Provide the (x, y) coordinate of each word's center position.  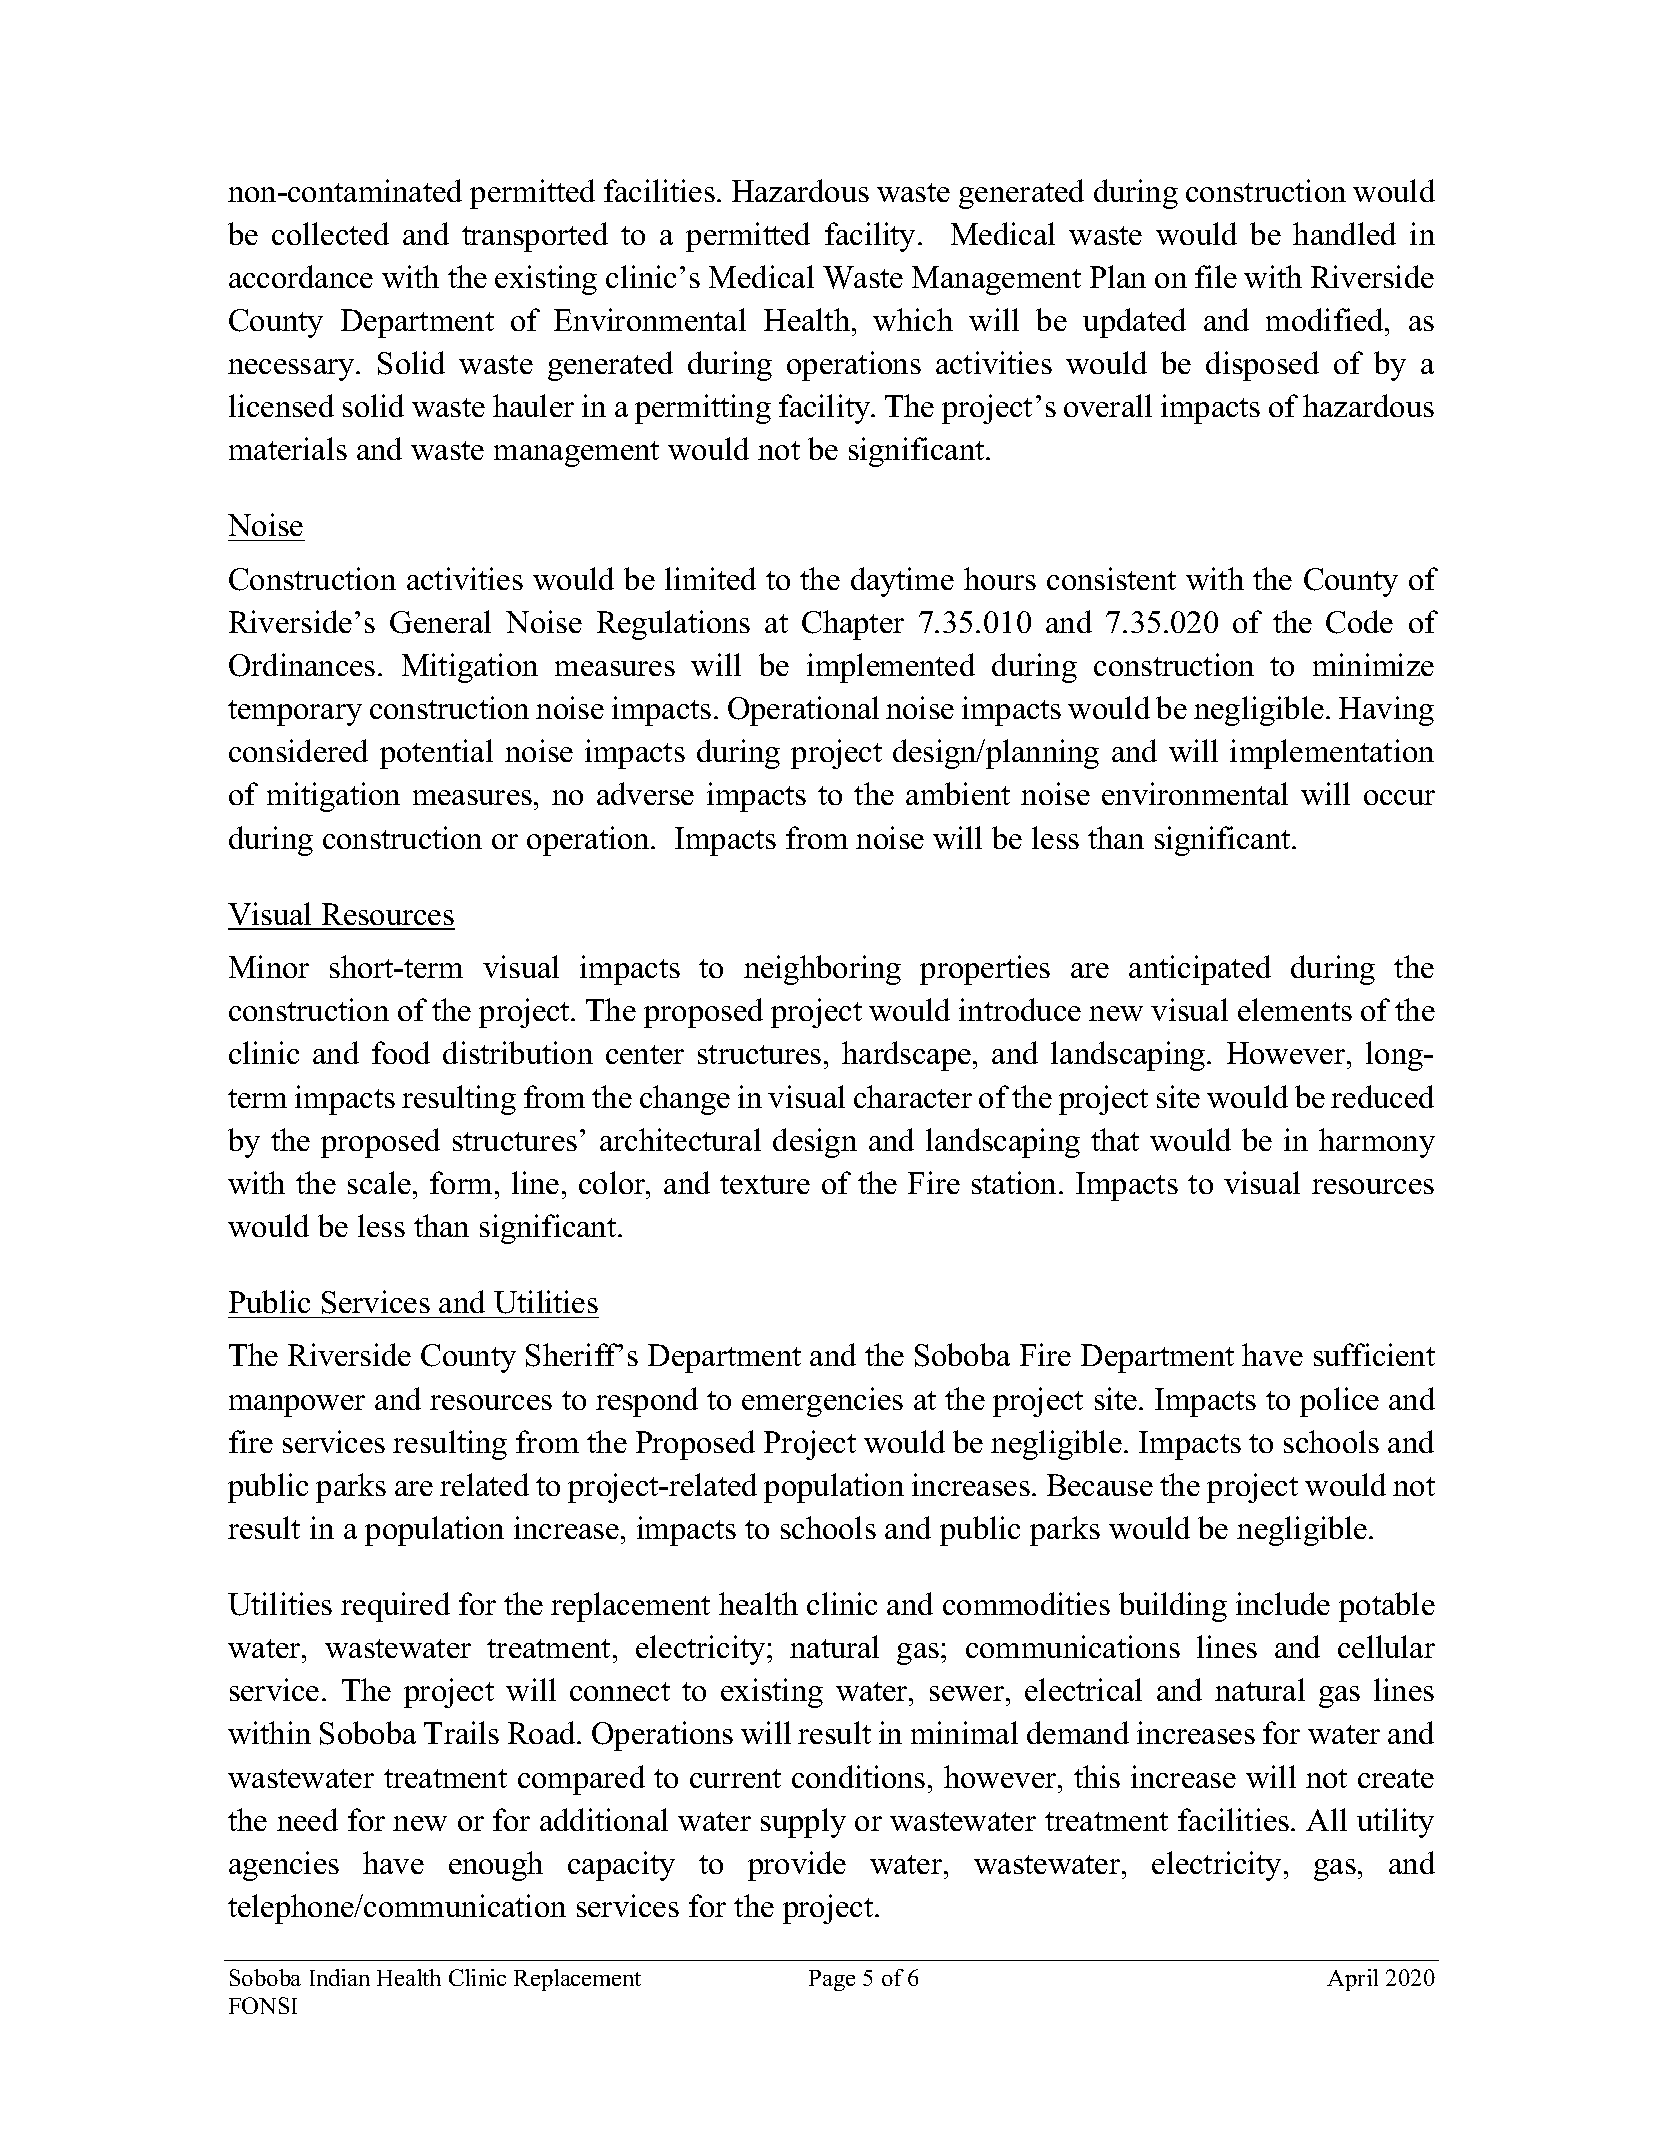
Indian (340, 1977)
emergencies (822, 1402)
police (1339, 1402)
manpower (297, 1406)
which (913, 319)
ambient (958, 793)
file (1216, 276)
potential (436, 754)
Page (832, 1980)
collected (330, 233)
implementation (1332, 754)
